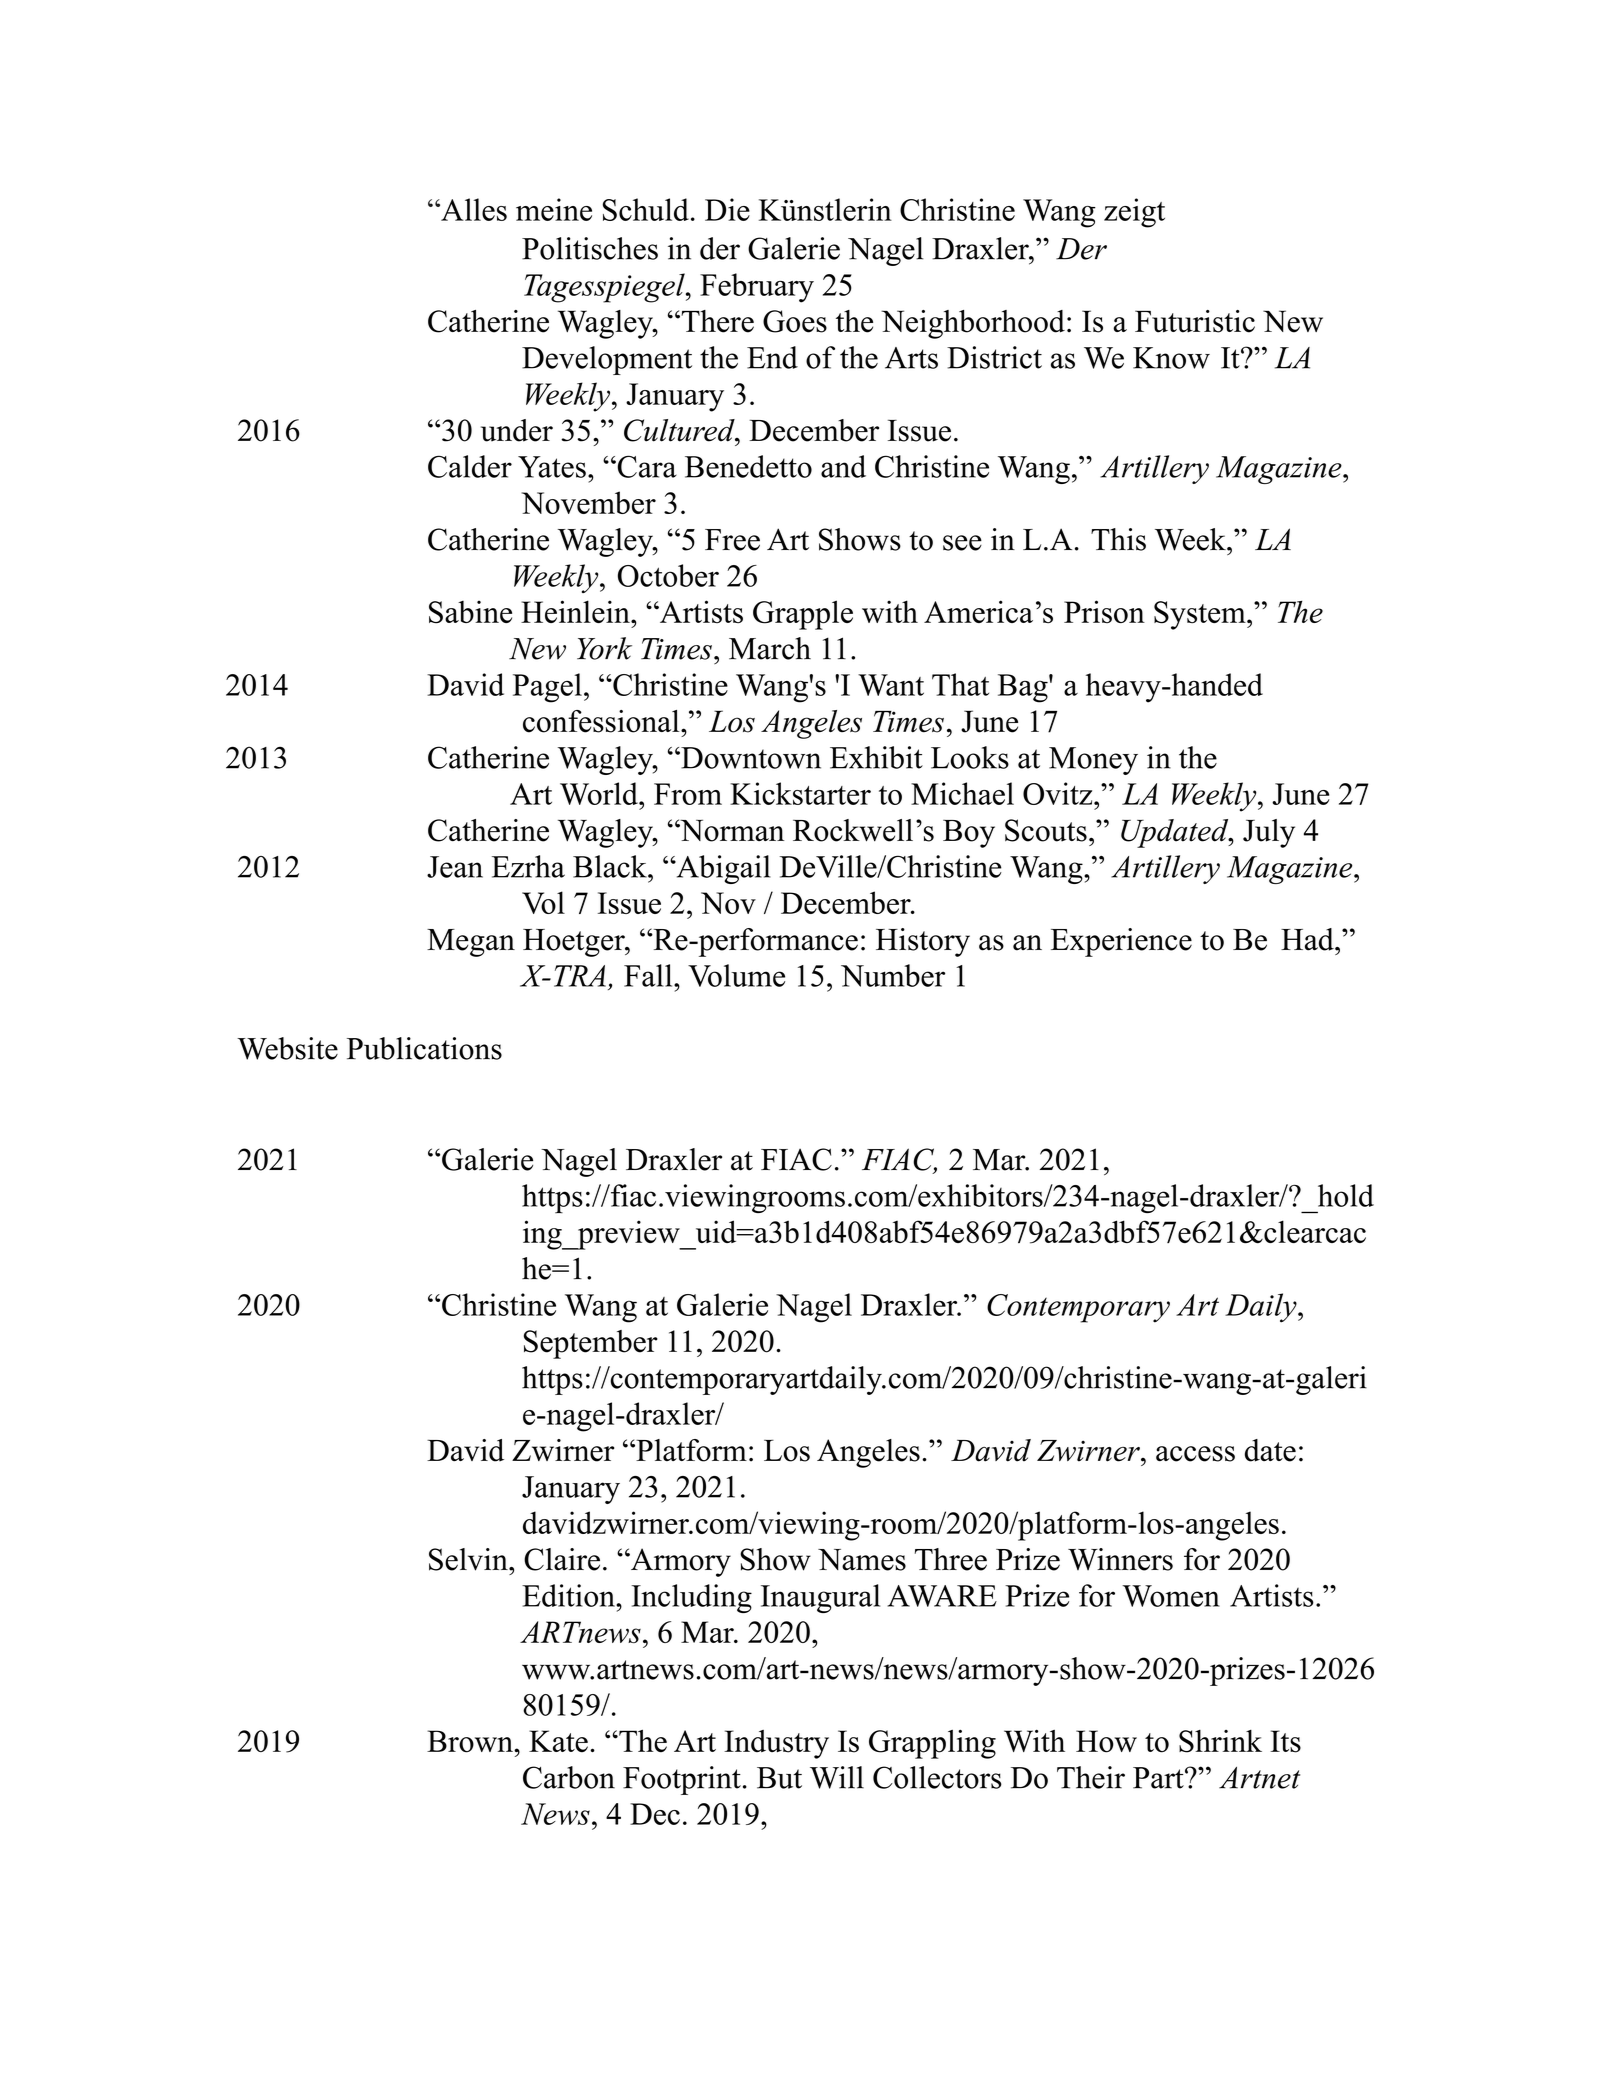  What do you see at coordinates (471, 1741) in the screenshot?
I see `Brown` at bounding box center [471, 1741].
